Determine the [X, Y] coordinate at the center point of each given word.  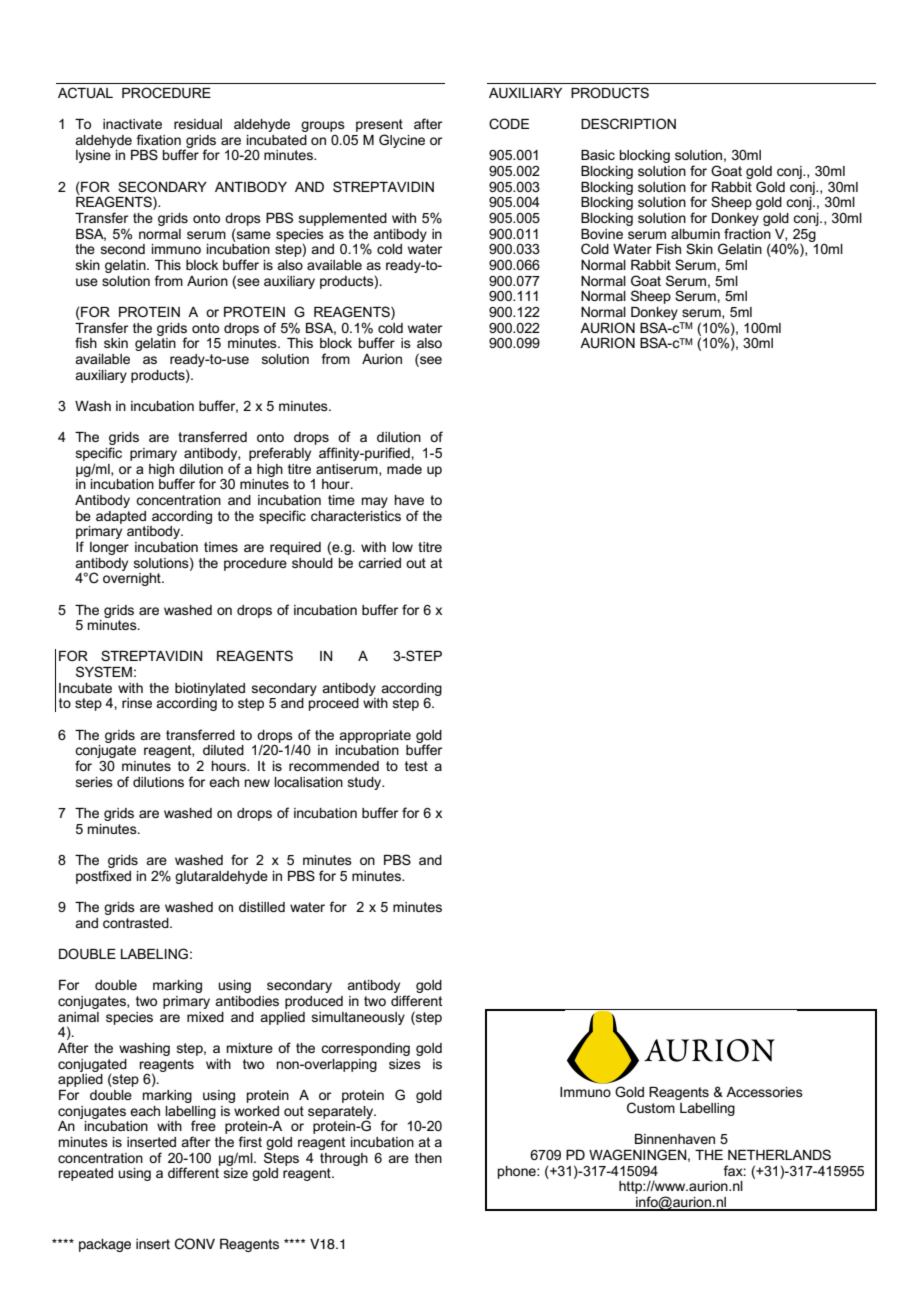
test [416, 766]
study [366, 783]
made [404, 469]
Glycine [402, 141]
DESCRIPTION [628, 123]
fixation [159, 139]
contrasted [137, 923]
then [428, 1158]
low [402, 547]
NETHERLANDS [779, 1154]
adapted [121, 517]
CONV [195, 1244]
